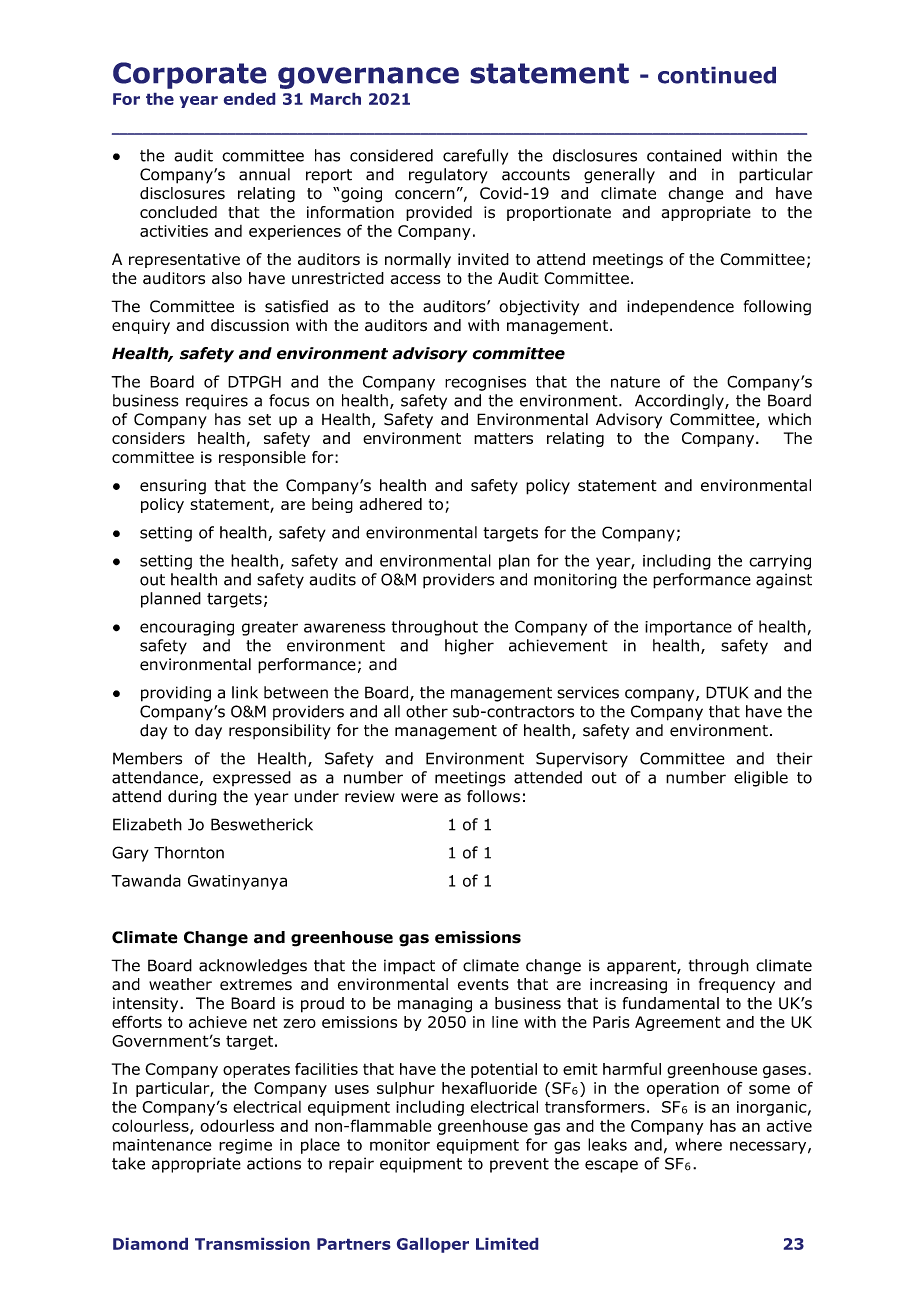 The image size is (924, 1308). What do you see at coordinates (475, 157) in the page?
I see `carefully` at bounding box center [475, 157].
